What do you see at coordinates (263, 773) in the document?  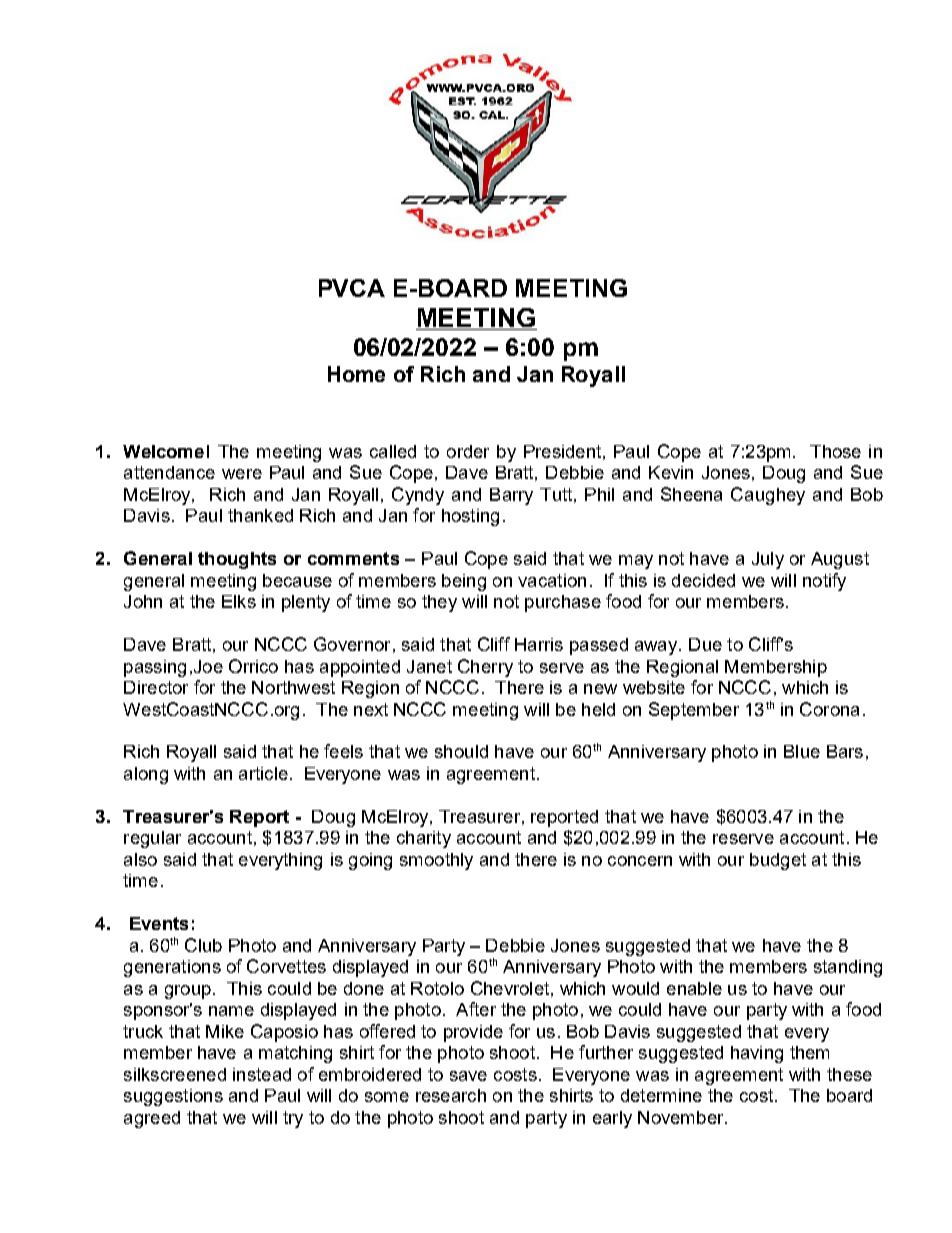 I see `article` at bounding box center [263, 773].
